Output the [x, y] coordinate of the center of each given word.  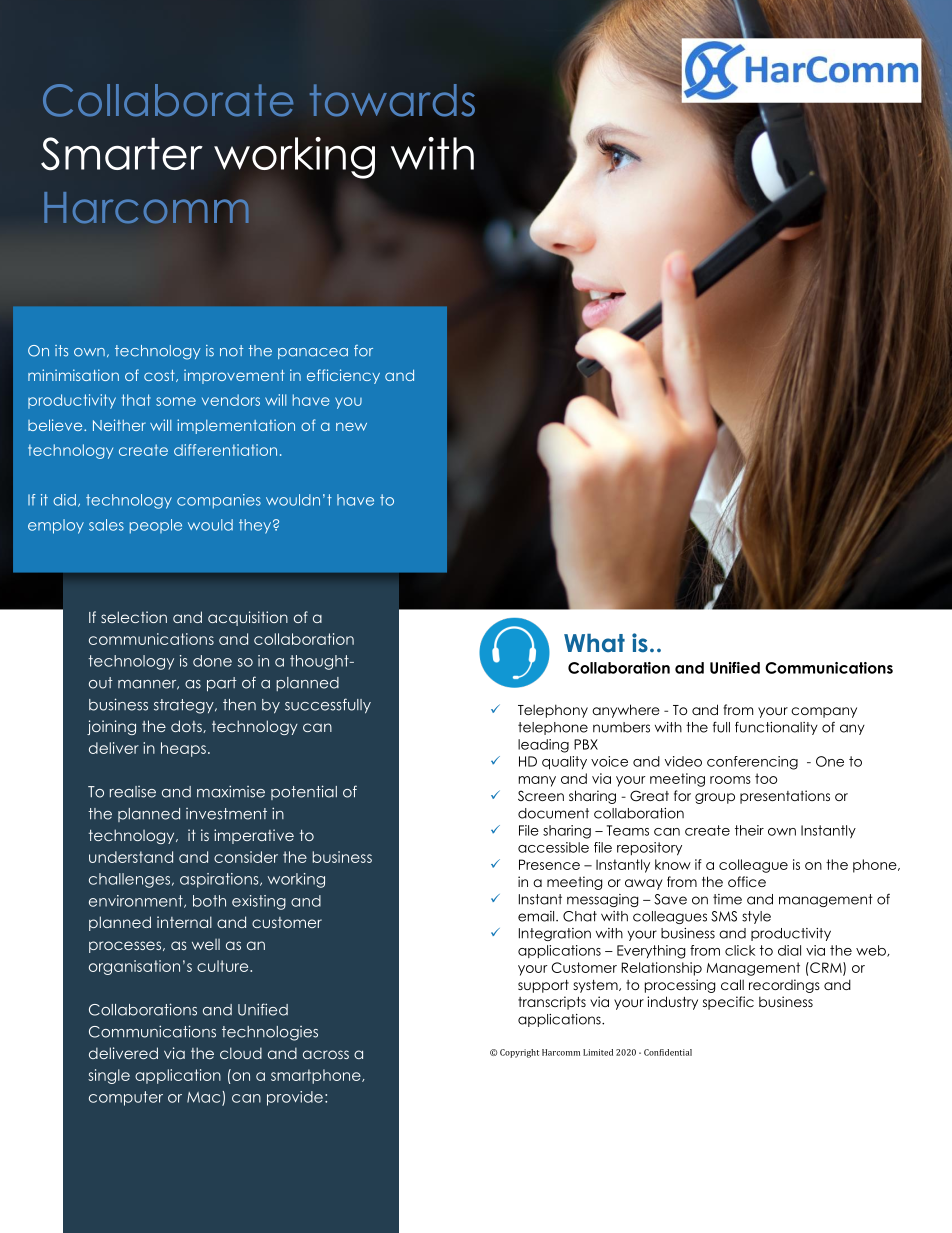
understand [131, 857]
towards [392, 100]
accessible [553, 847]
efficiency [343, 376]
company [824, 712]
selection [134, 617]
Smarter [122, 154]
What [594, 643]
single [109, 1076]
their [749, 830]
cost [160, 376]
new [351, 426]
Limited [598, 1052]
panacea [313, 353]
